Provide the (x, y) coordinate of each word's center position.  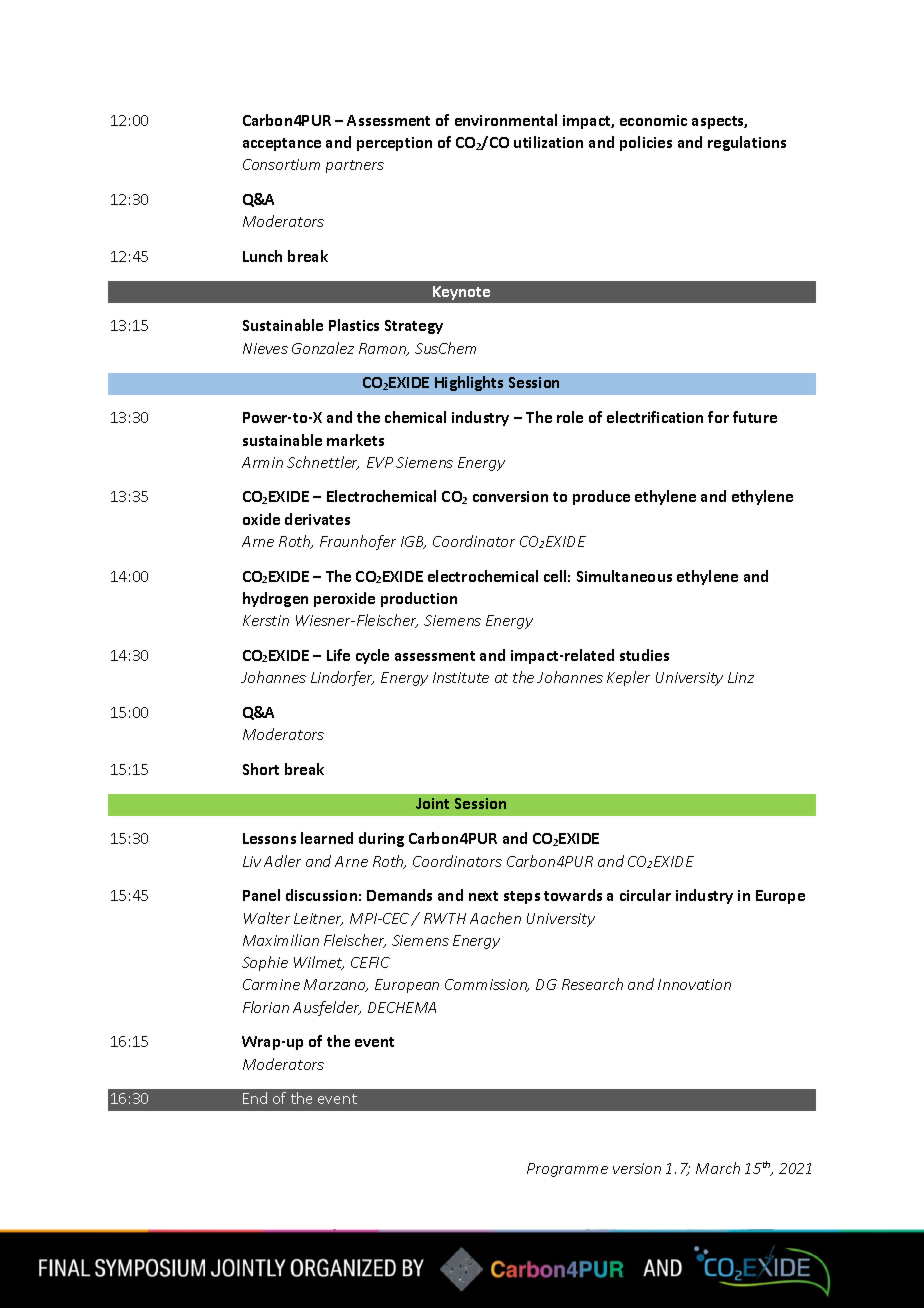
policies (646, 143)
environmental (506, 120)
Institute (461, 677)
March (718, 1168)
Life (338, 655)
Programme (567, 1170)
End (255, 1098)
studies (644, 655)
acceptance (282, 144)
